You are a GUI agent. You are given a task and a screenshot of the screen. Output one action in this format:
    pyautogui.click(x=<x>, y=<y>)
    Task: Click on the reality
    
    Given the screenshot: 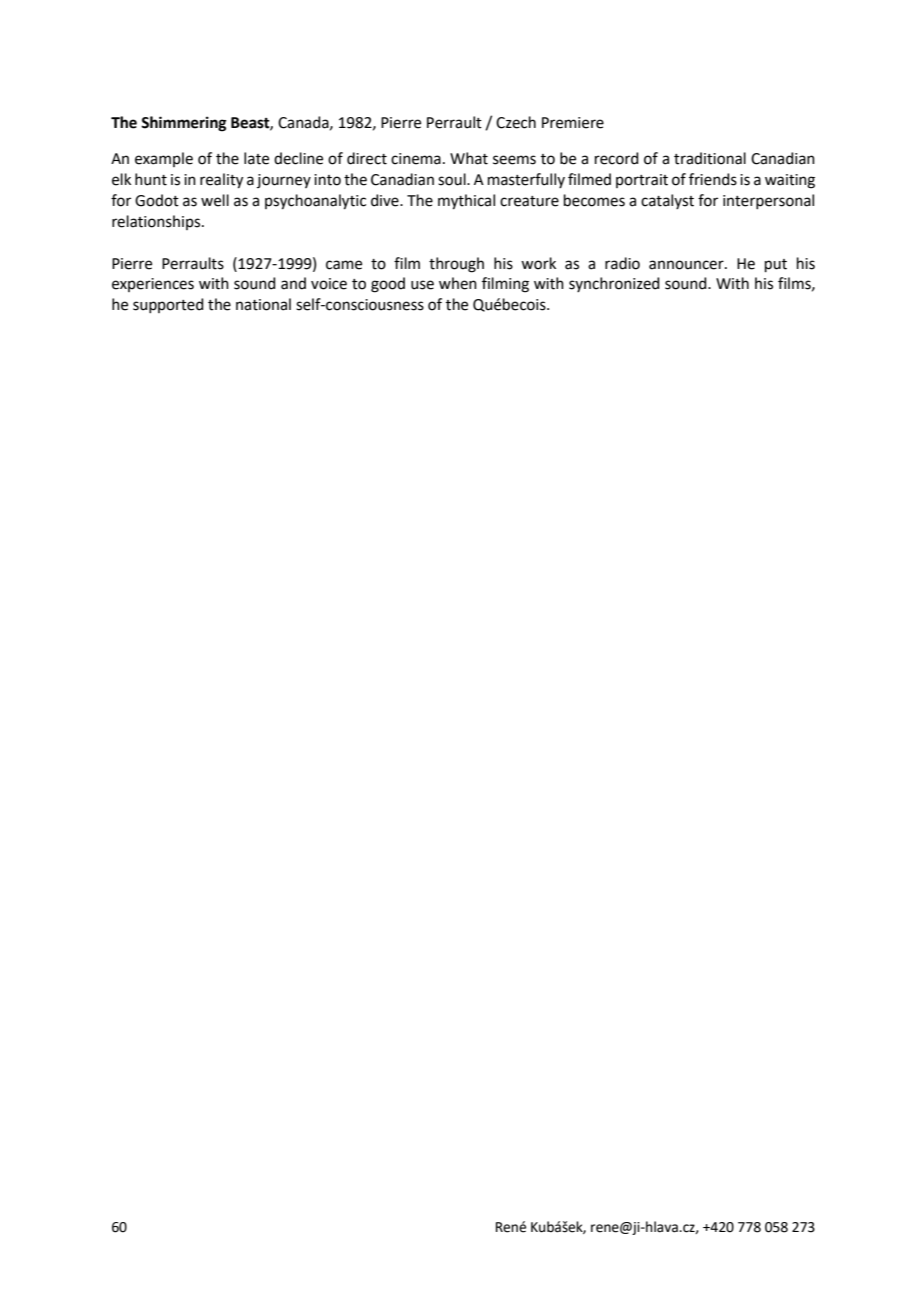 What is the action you would take?
    pyautogui.click(x=221, y=181)
